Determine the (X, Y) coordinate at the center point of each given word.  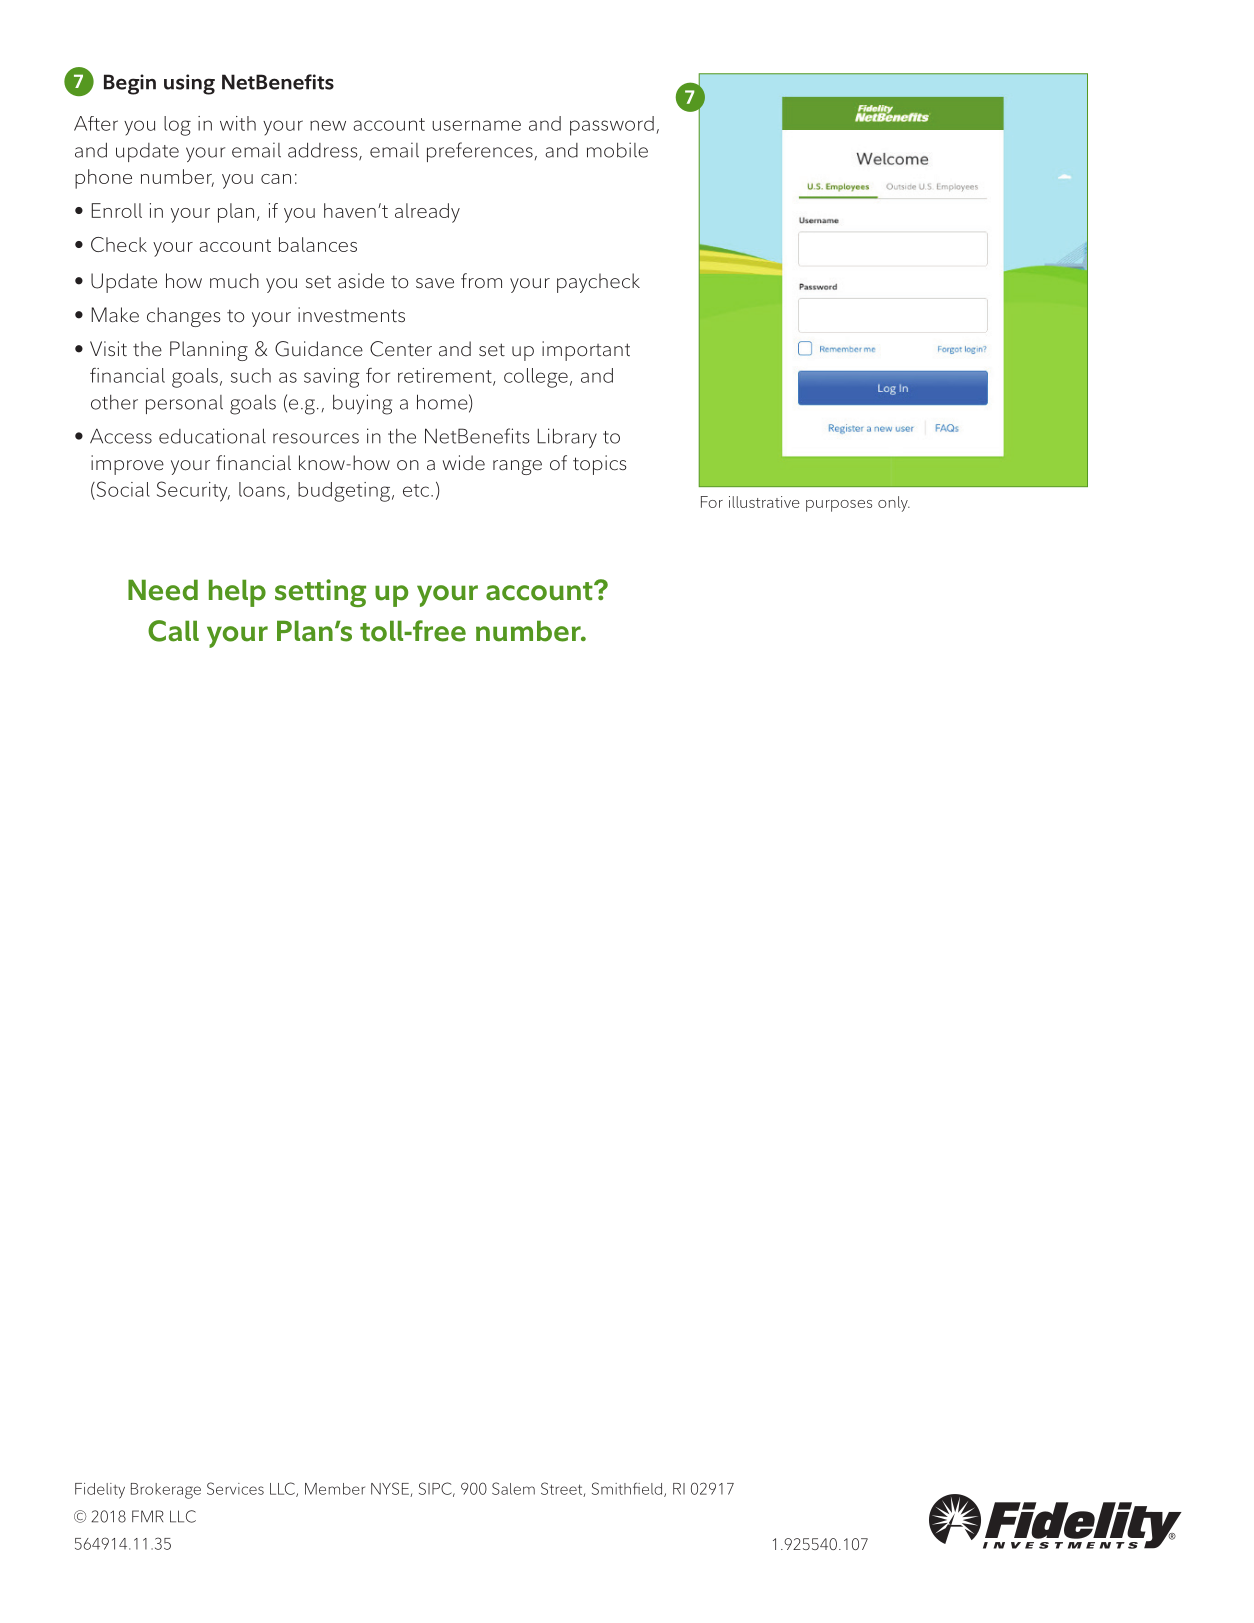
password (612, 126)
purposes (839, 506)
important (586, 351)
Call (173, 631)
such (251, 375)
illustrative (764, 502)
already (427, 213)
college (536, 378)
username (476, 125)
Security (193, 491)
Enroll (117, 210)
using (189, 84)
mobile (617, 150)
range (517, 467)
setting (320, 593)
